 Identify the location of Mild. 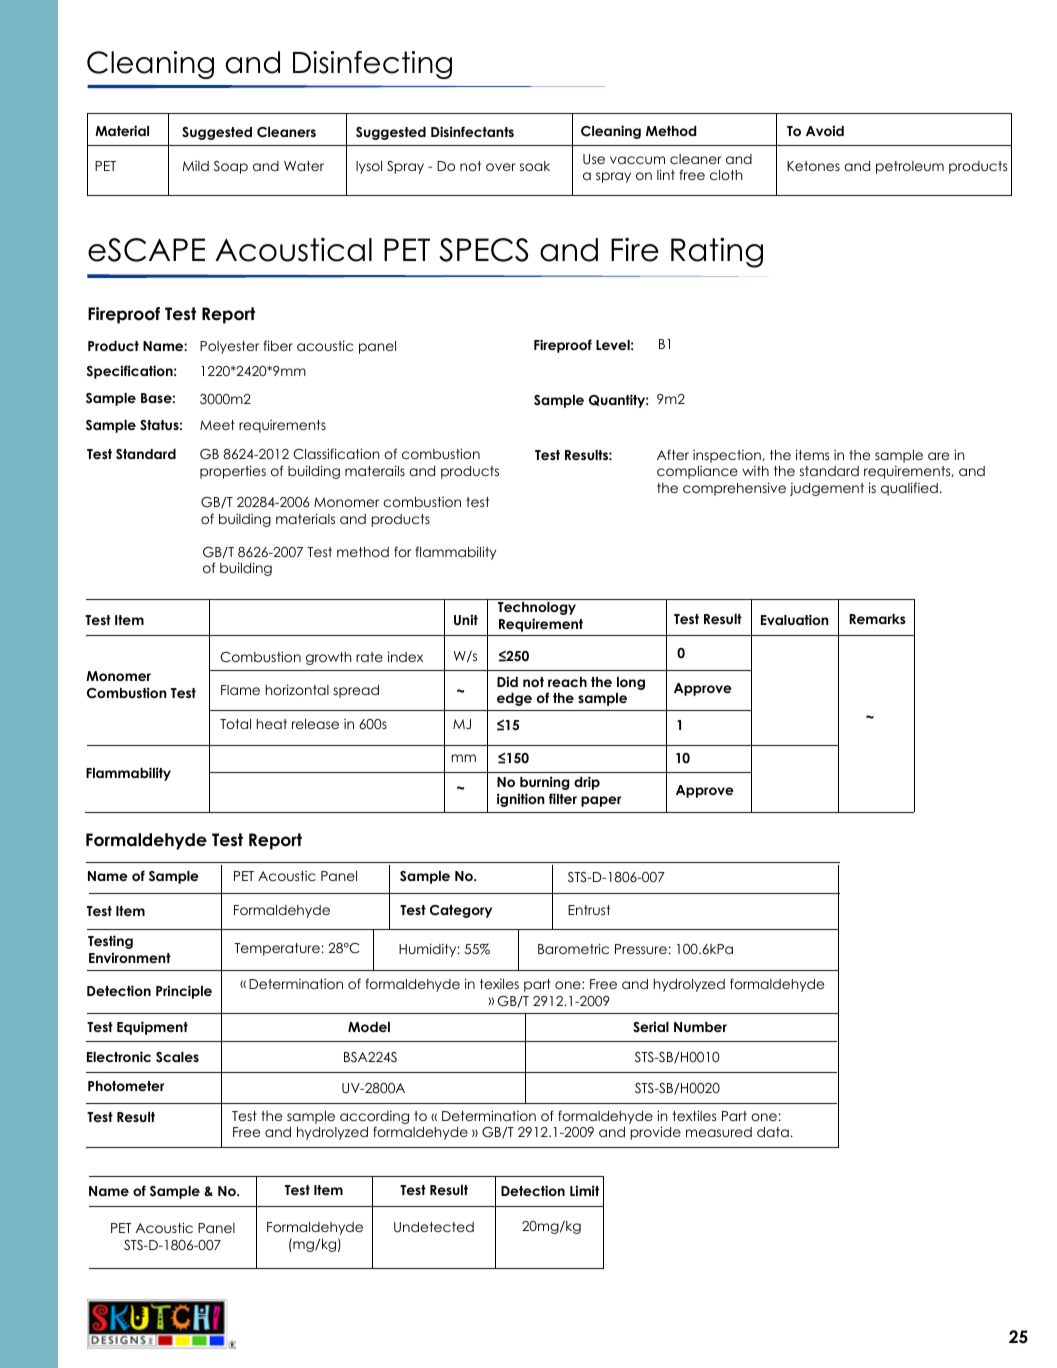
(196, 166).
